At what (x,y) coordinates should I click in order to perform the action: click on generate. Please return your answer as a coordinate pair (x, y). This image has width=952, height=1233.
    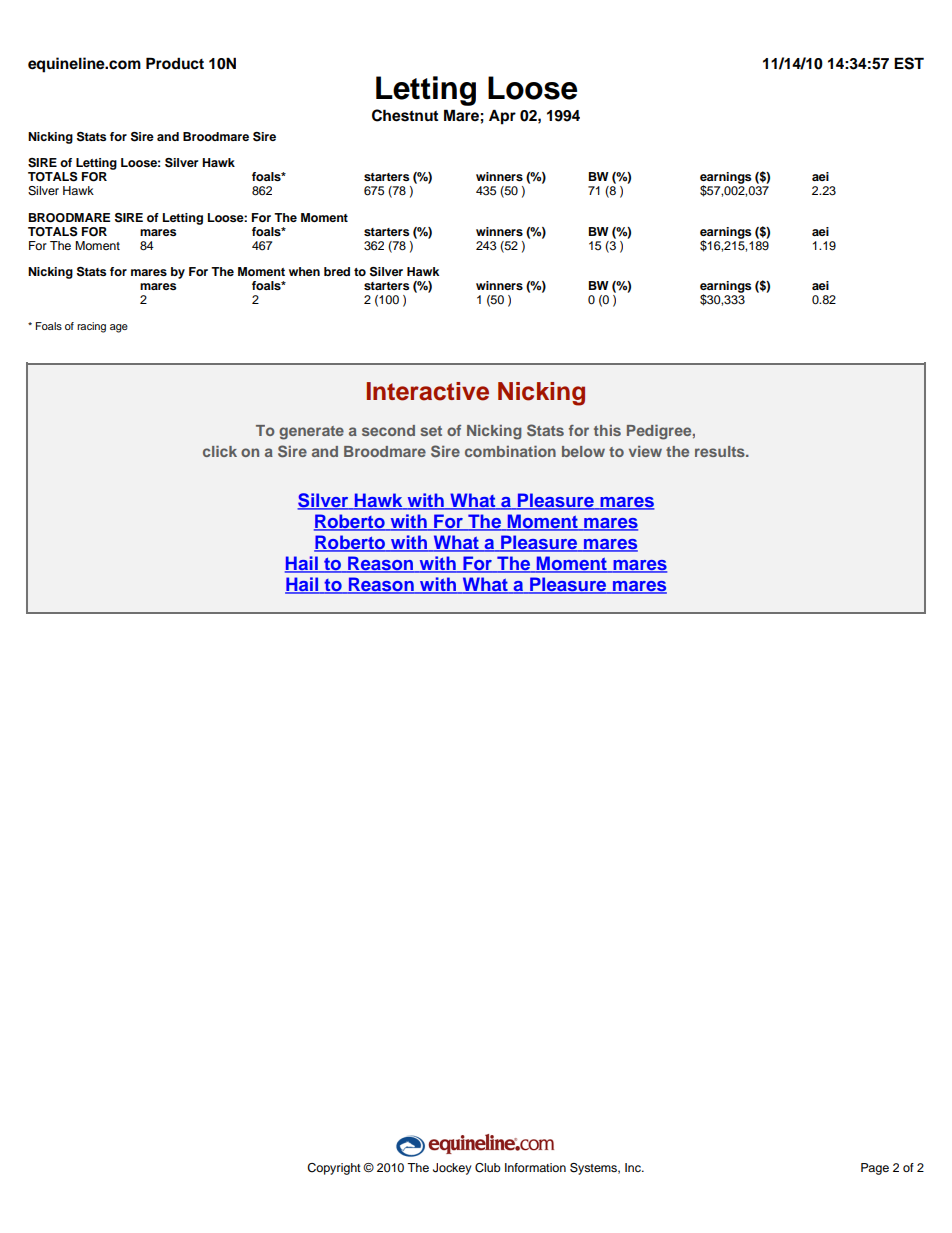
    Looking at the image, I should click on (311, 433).
